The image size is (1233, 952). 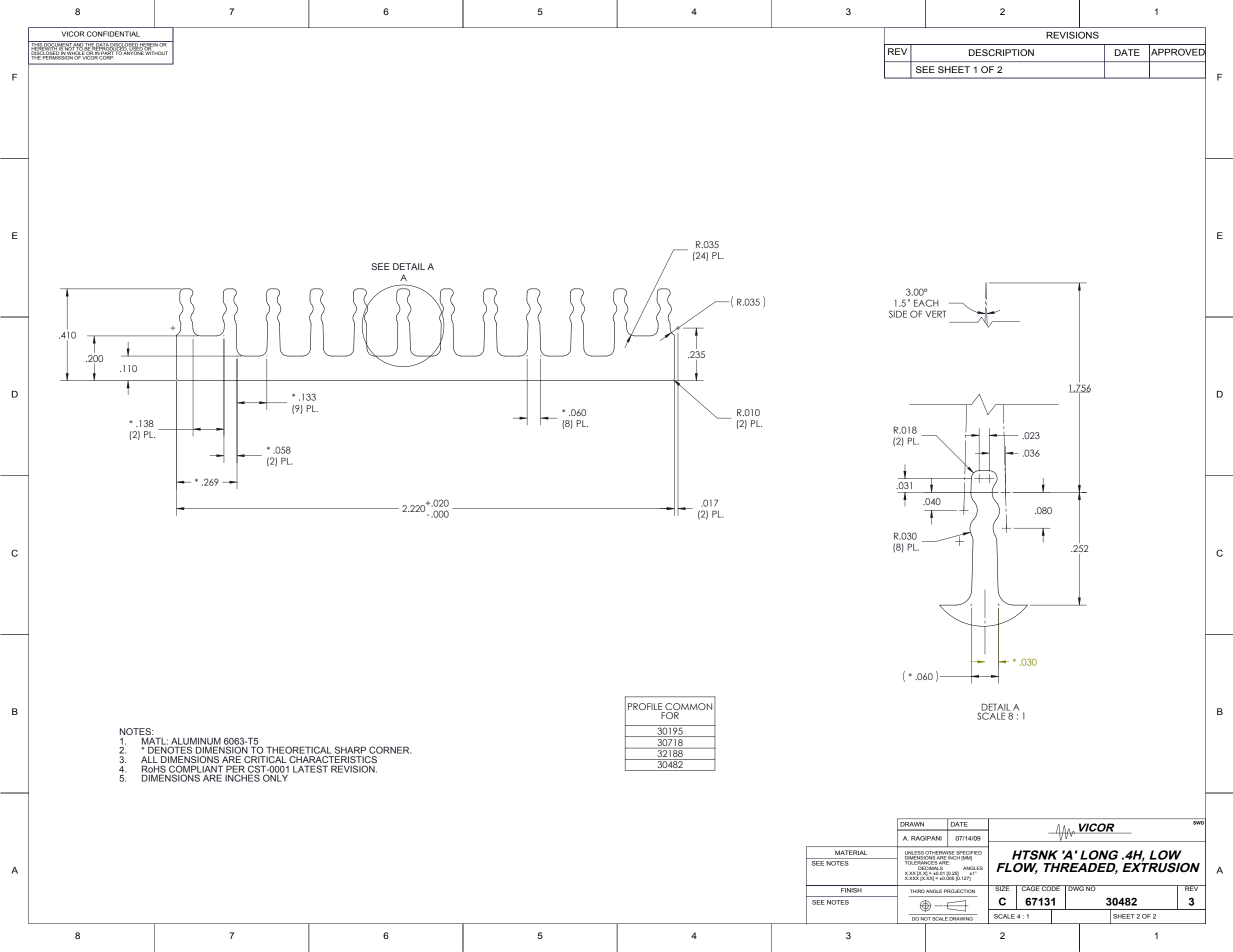 What do you see at coordinates (935, 314) in the screenshot?
I see `VERT` at bounding box center [935, 314].
